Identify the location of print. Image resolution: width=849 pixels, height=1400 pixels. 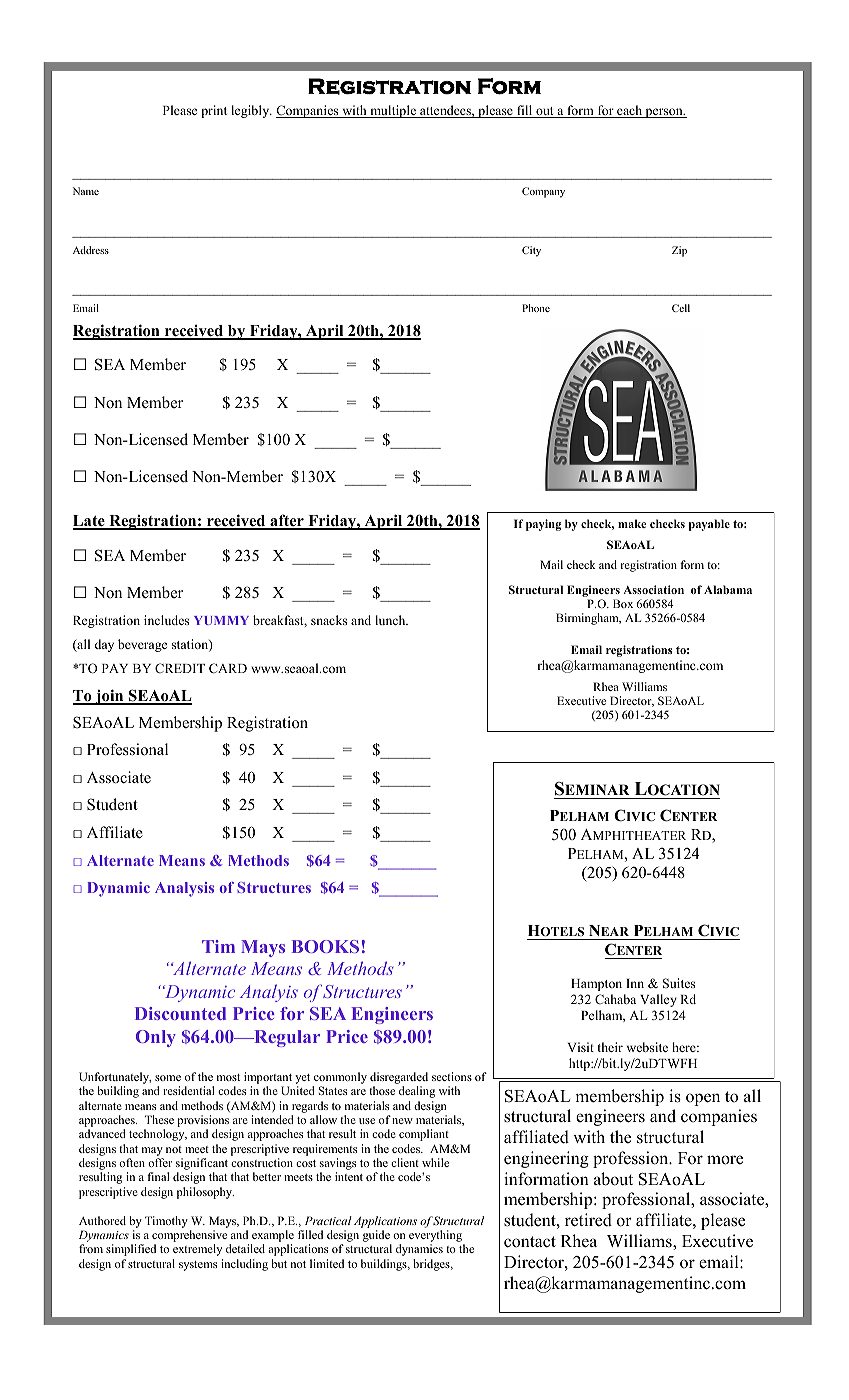
(214, 111).
